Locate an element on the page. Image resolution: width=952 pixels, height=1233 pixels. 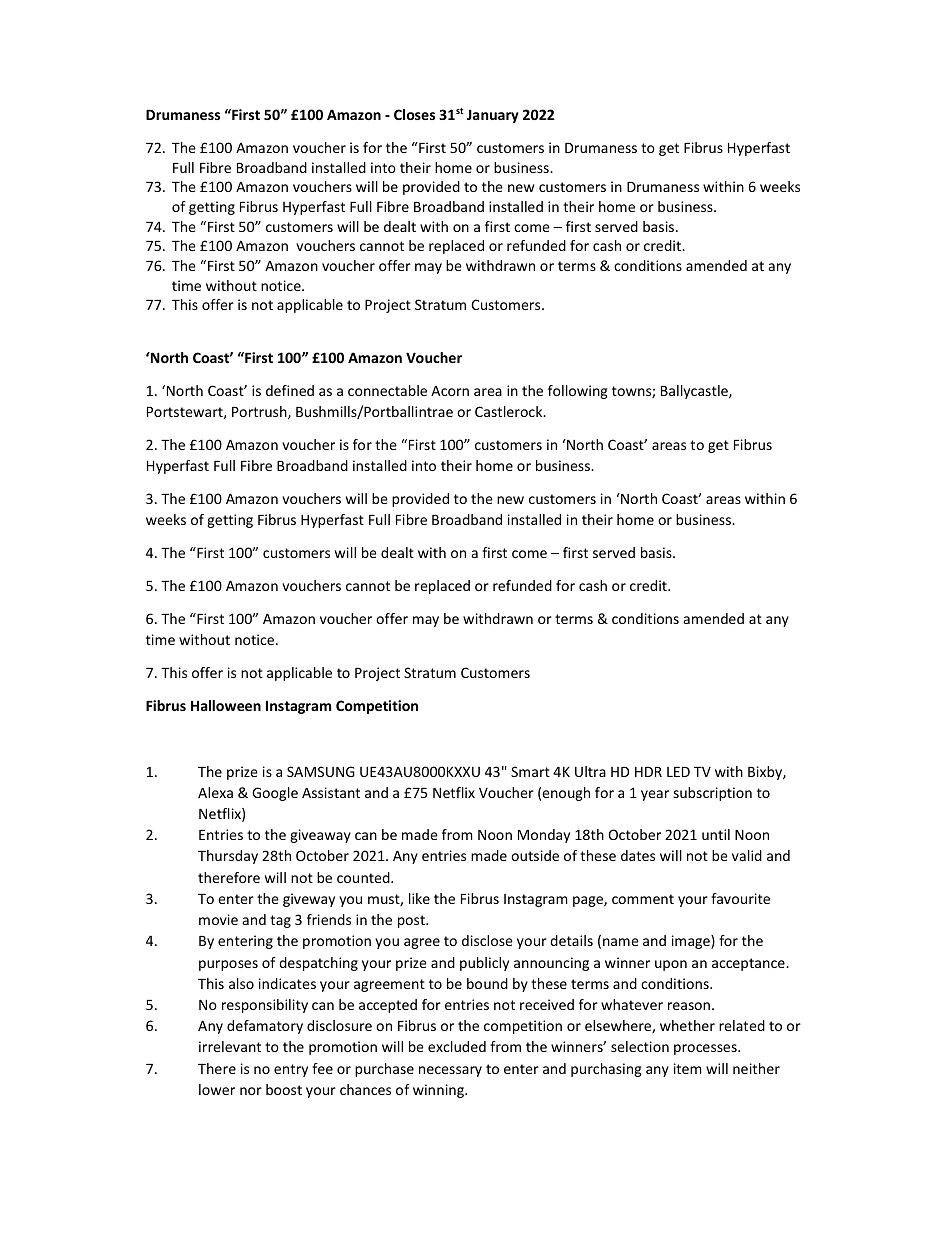
following is located at coordinates (578, 392).
